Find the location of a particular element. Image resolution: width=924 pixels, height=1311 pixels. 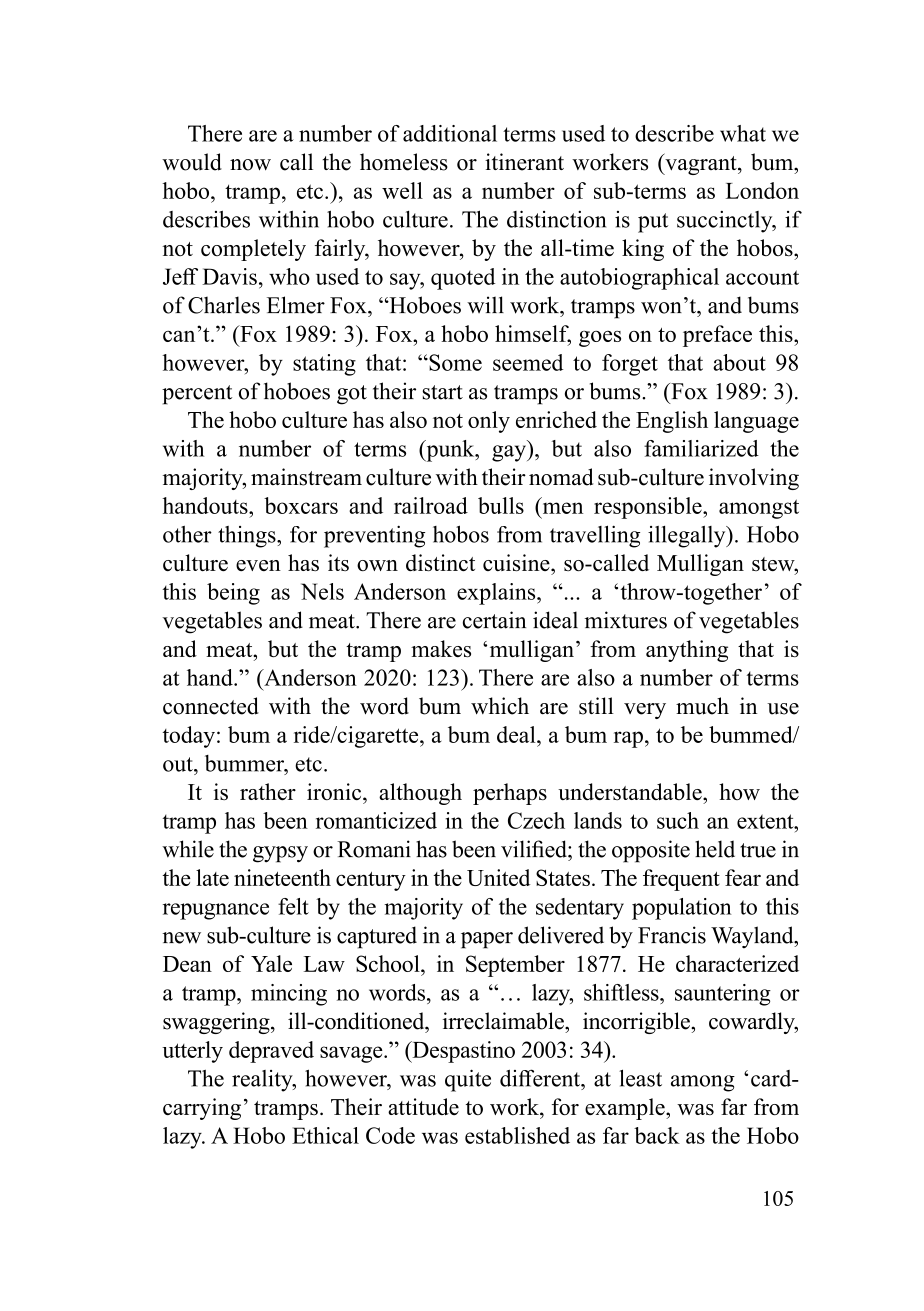

depraved is located at coordinates (271, 1052).
